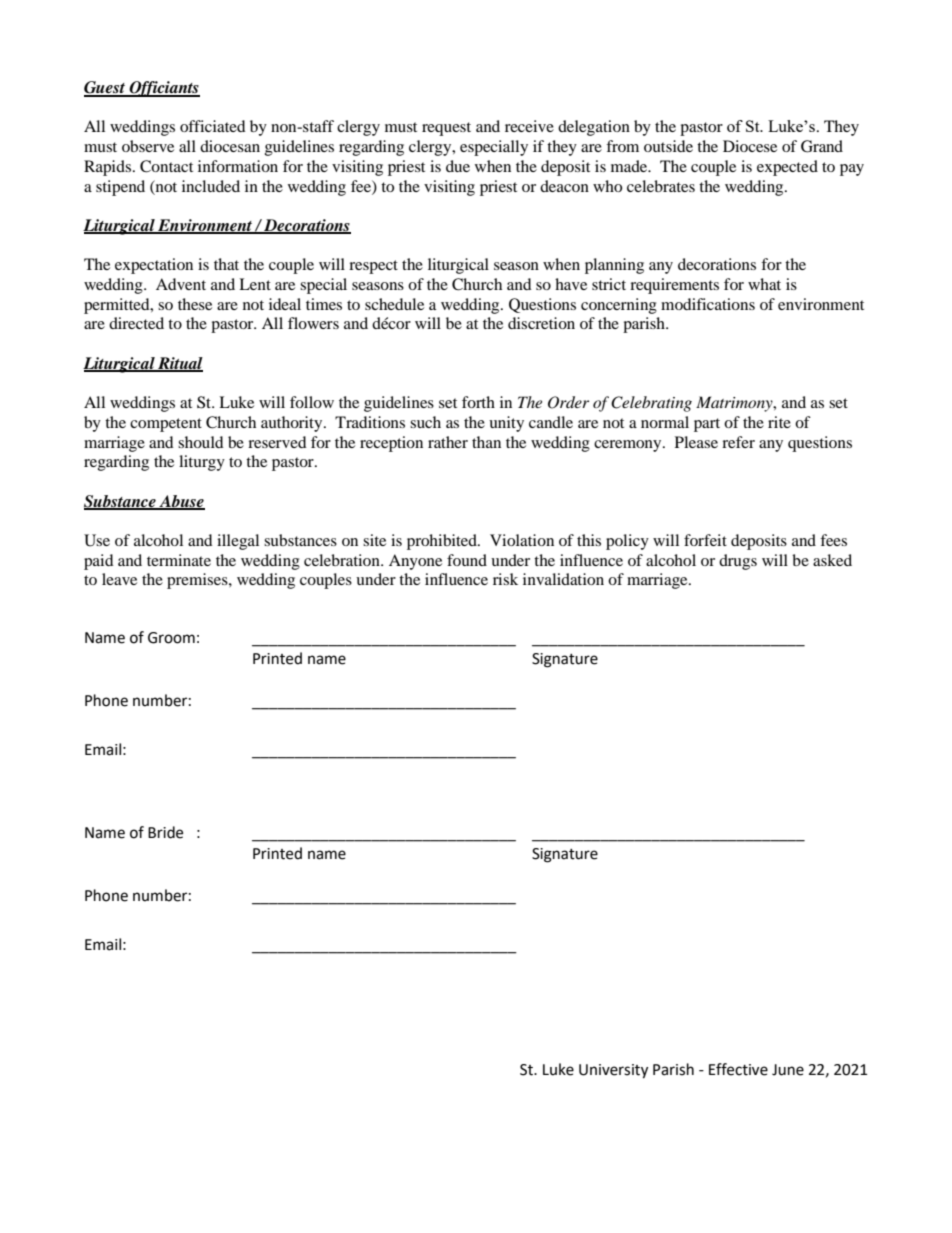 The width and height of the screenshot is (952, 1233). What do you see at coordinates (738, 562) in the screenshot?
I see `drugs` at bounding box center [738, 562].
